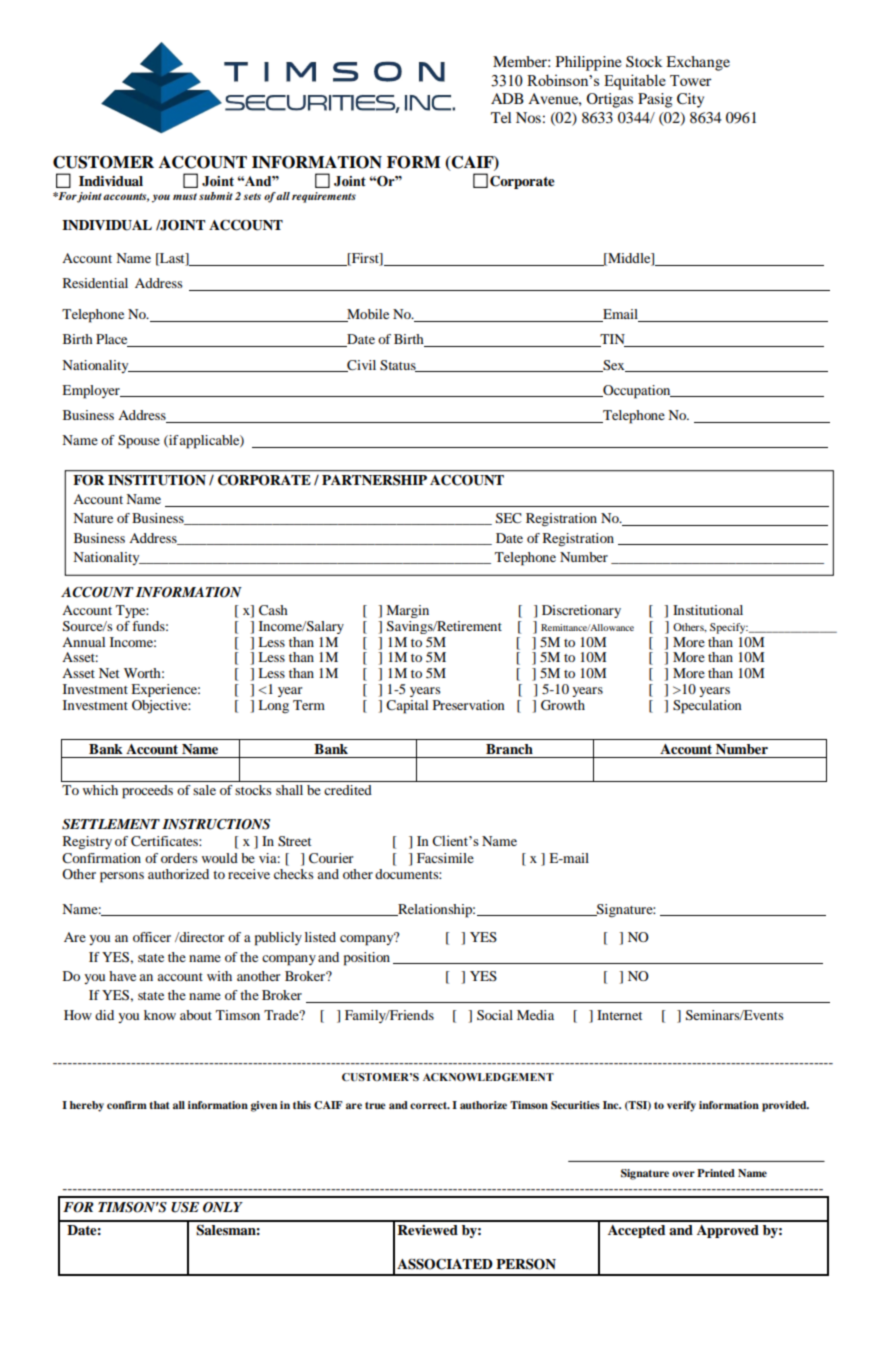 The width and height of the page is (896, 1371). What do you see at coordinates (445, 1264) in the page?
I see `ASSOCIATED` at bounding box center [445, 1264].
